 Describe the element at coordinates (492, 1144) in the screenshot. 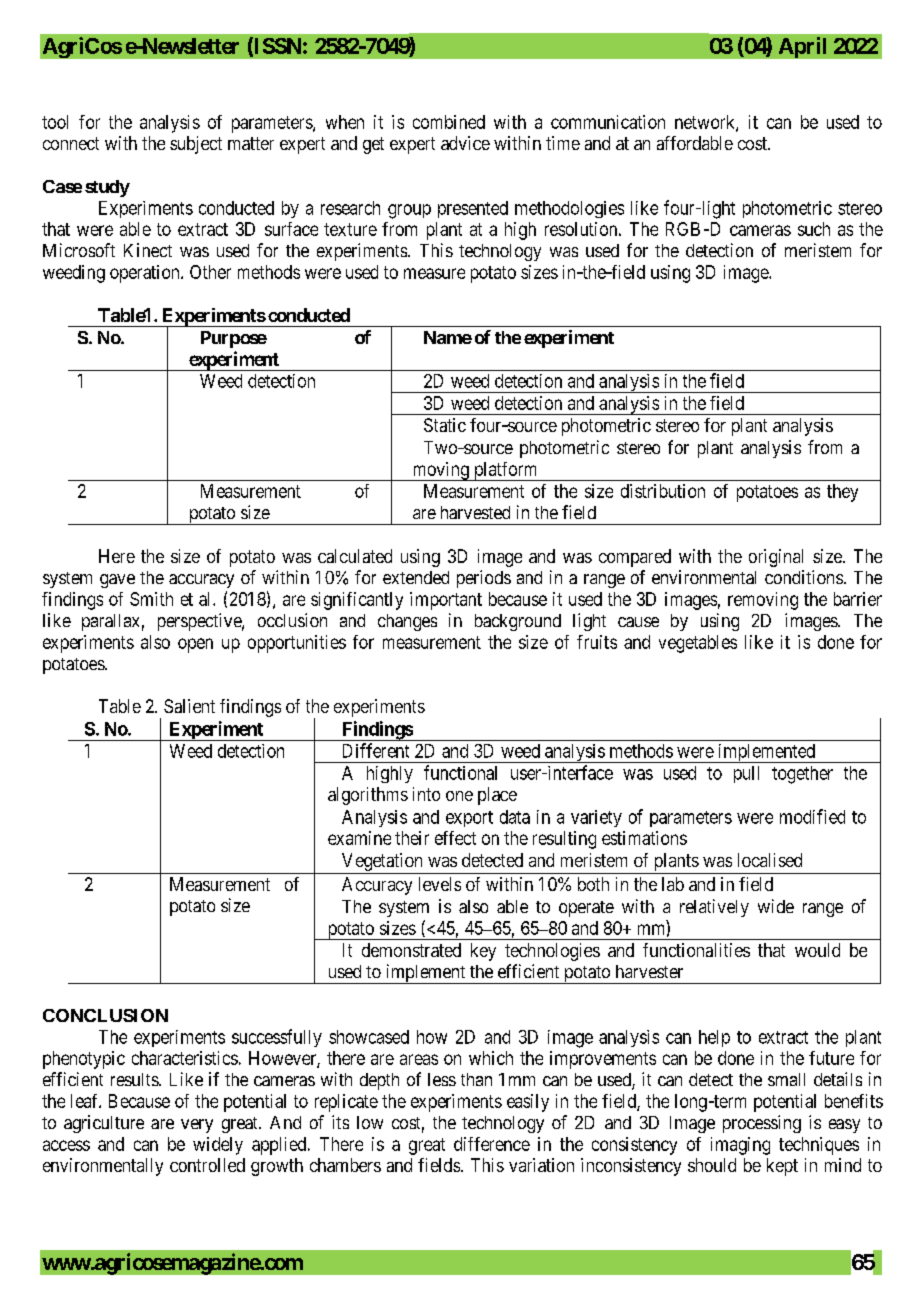

I see `difference` at that location.
